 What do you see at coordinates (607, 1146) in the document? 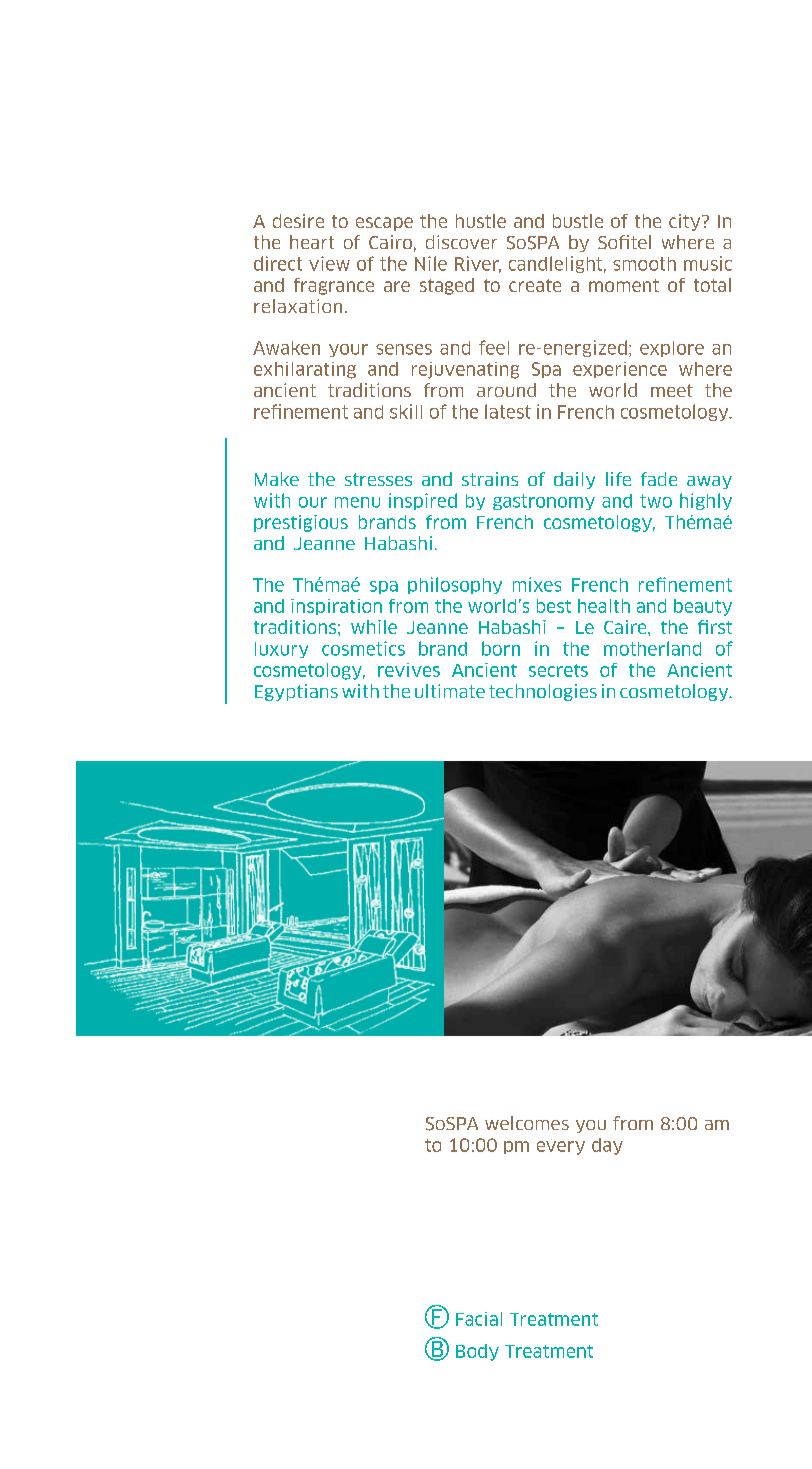
I see `day` at bounding box center [607, 1146].
